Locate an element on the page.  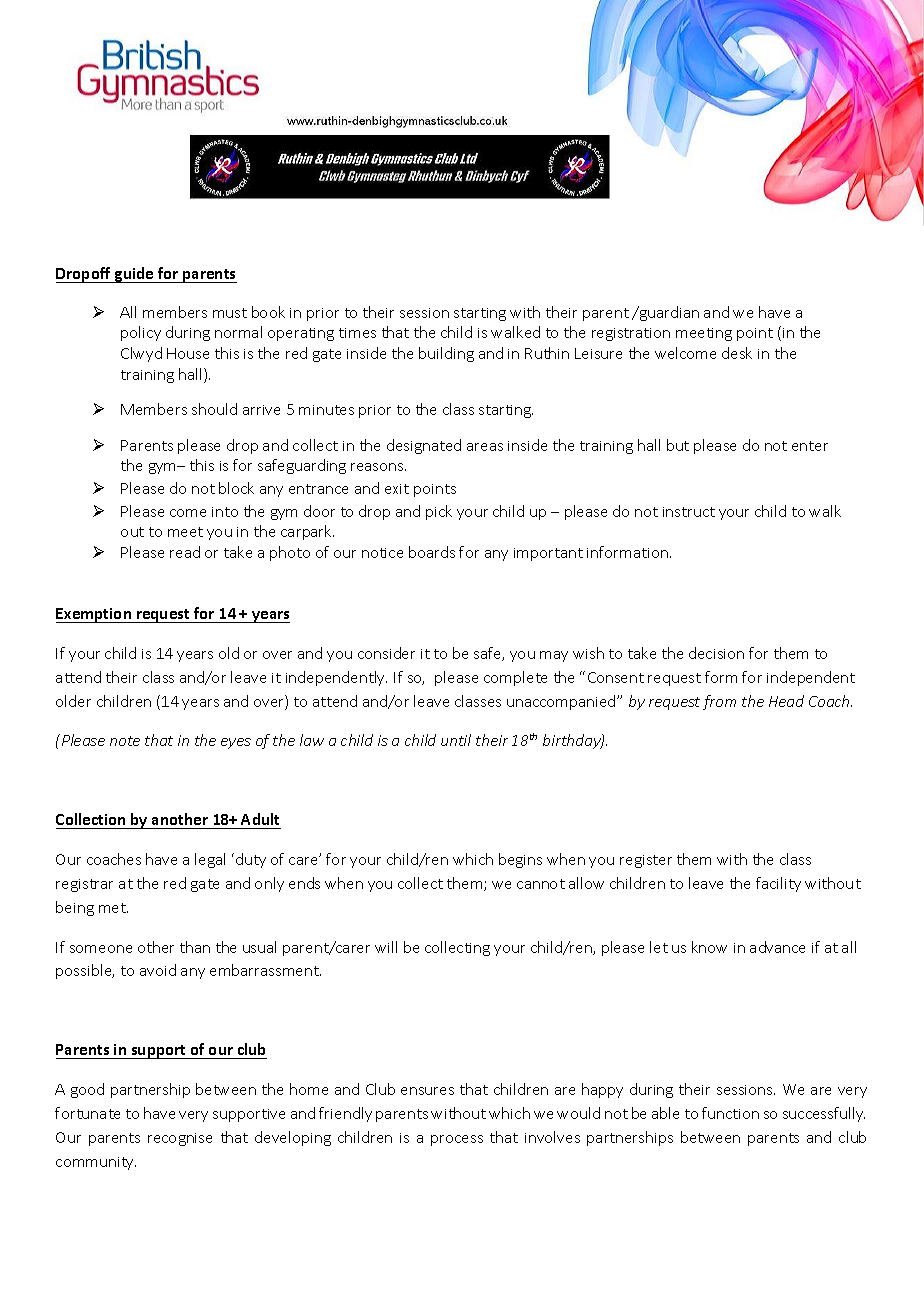
know is located at coordinates (709, 947).
